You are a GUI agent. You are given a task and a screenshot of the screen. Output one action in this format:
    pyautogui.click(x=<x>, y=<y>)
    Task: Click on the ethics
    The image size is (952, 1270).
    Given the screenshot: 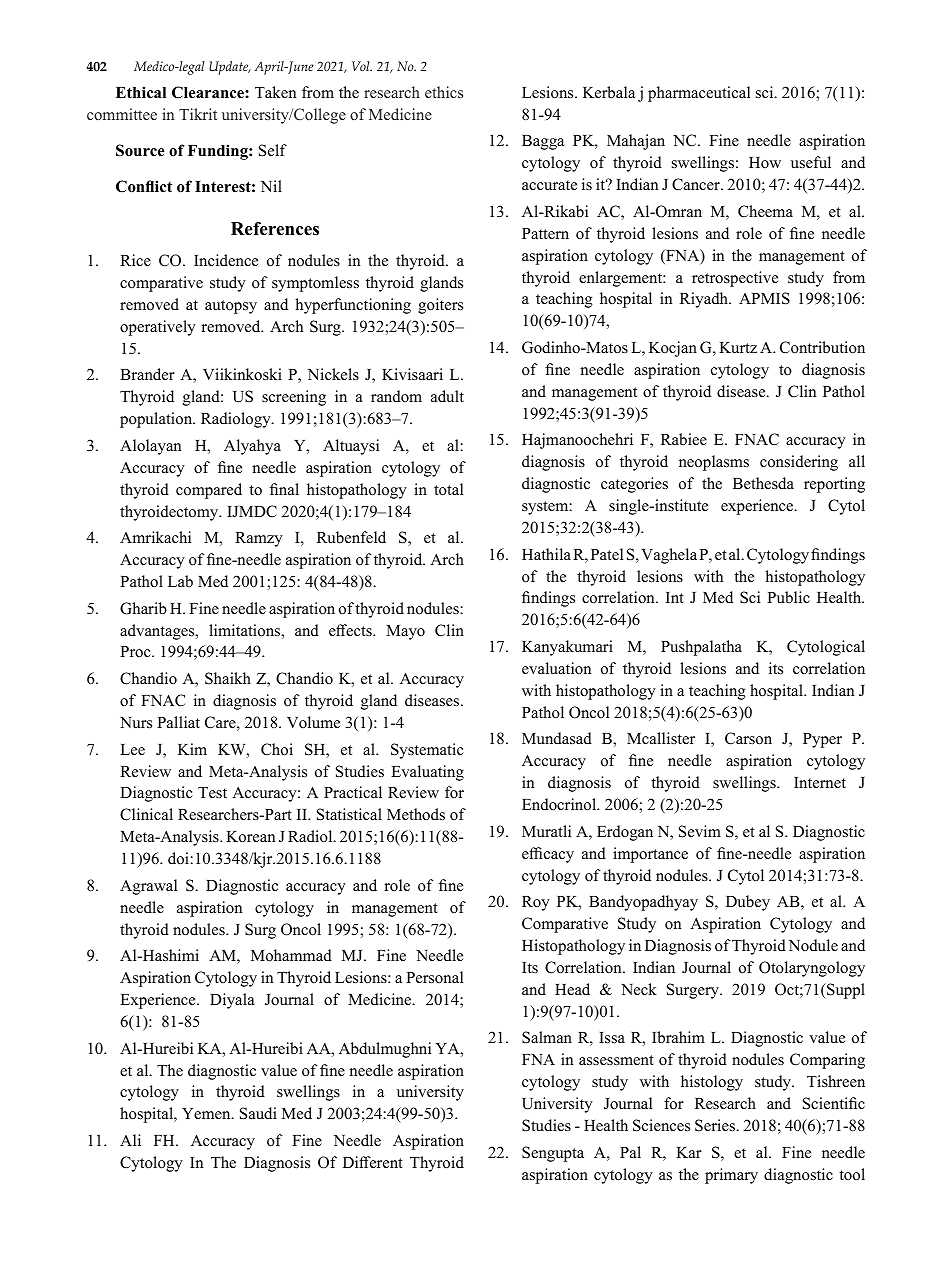 What is the action you would take?
    pyautogui.click(x=444, y=92)
